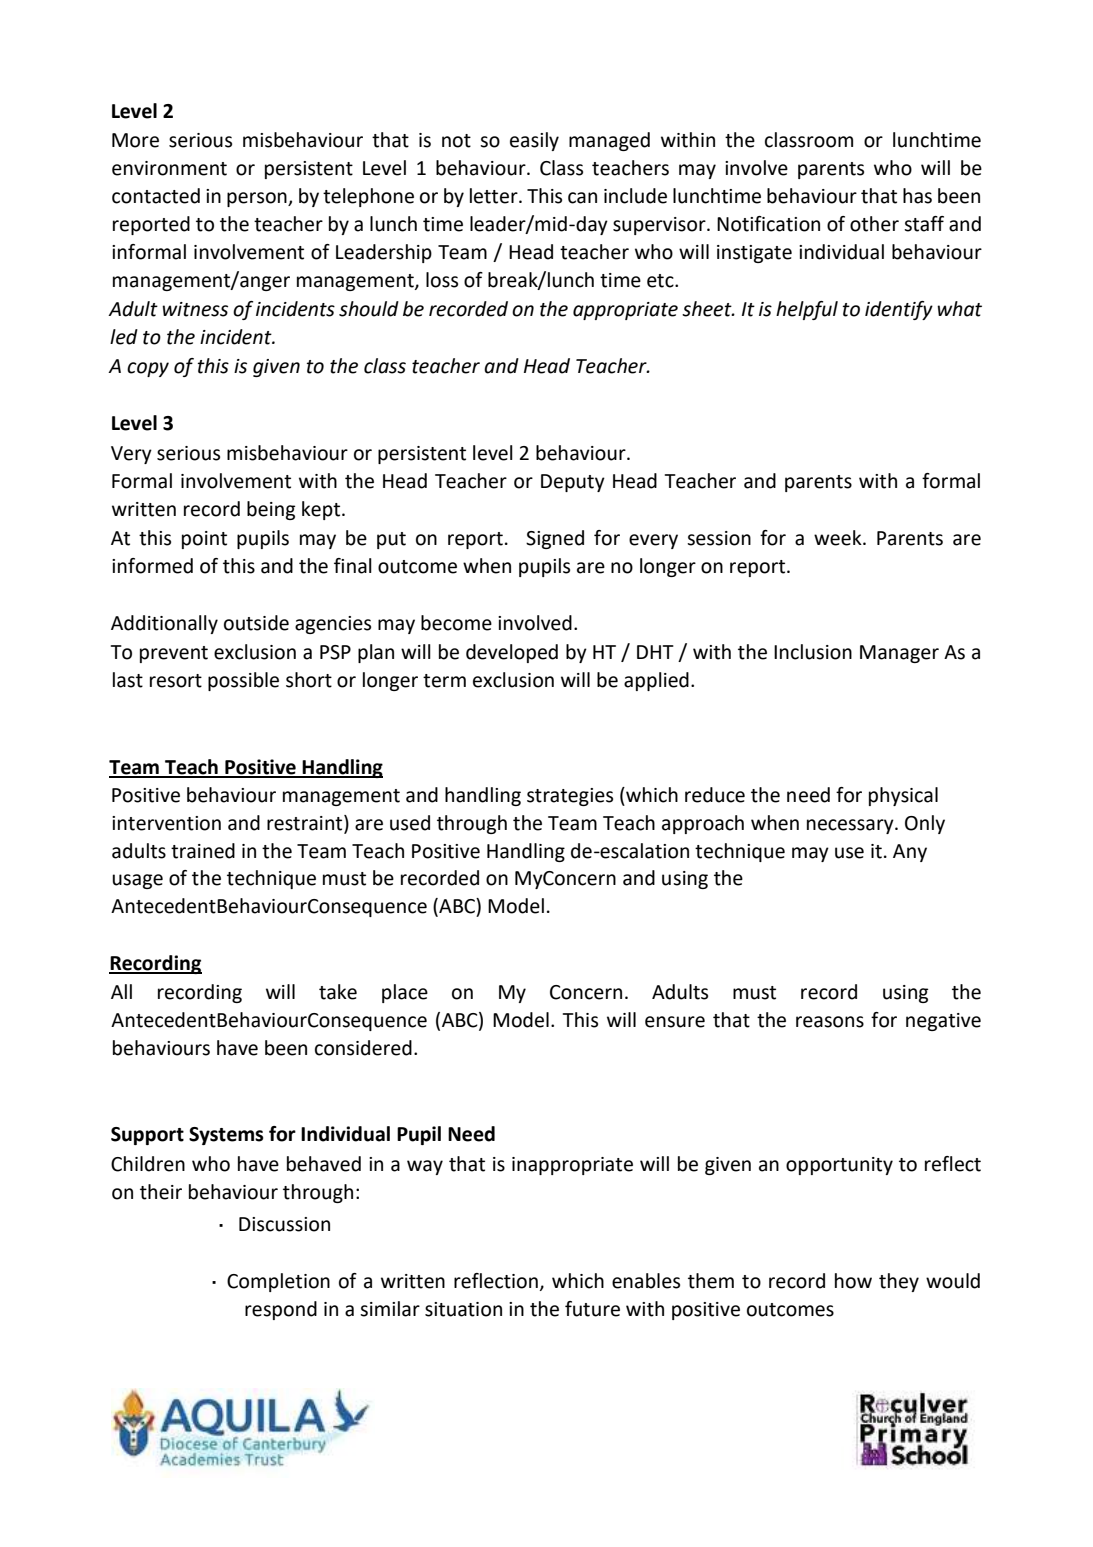 The width and height of the page is (1093, 1547). What do you see at coordinates (675, 1022) in the page?
I see `ensure` at bounding box center [675, 1022].
